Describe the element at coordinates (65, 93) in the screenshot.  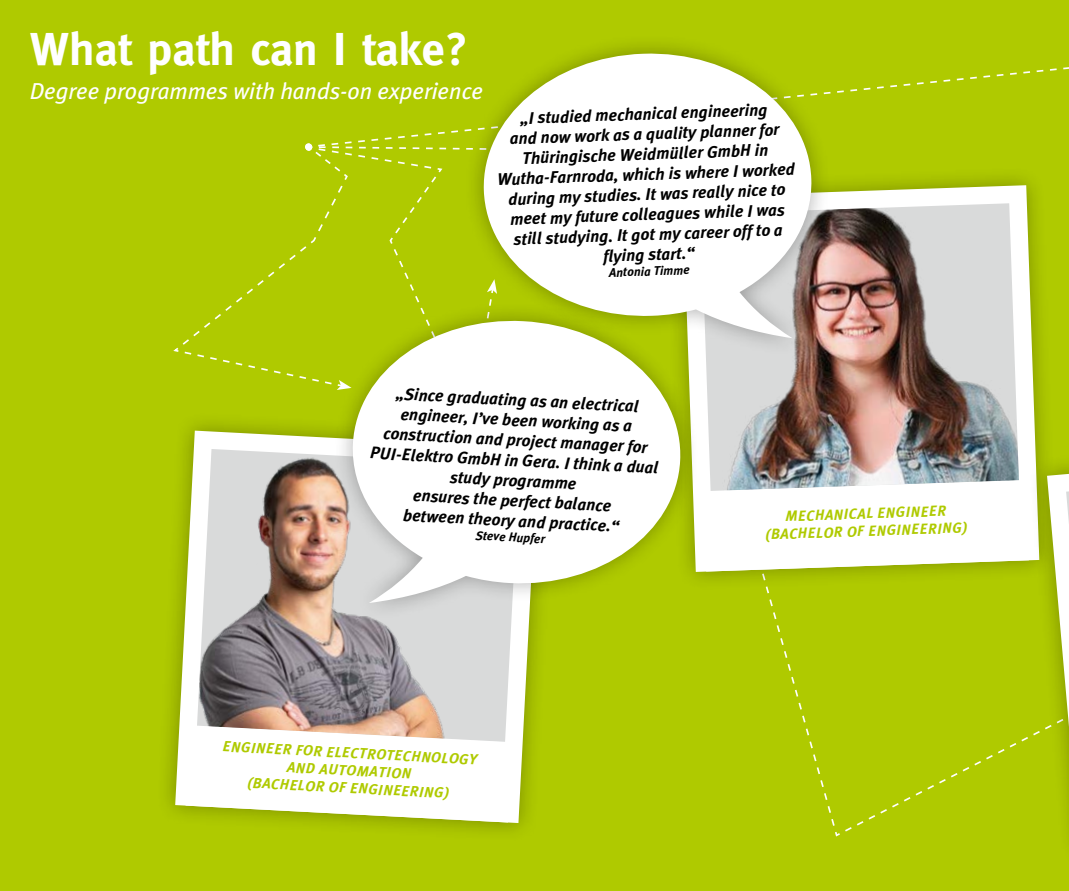
I see `Degree` at that location.
